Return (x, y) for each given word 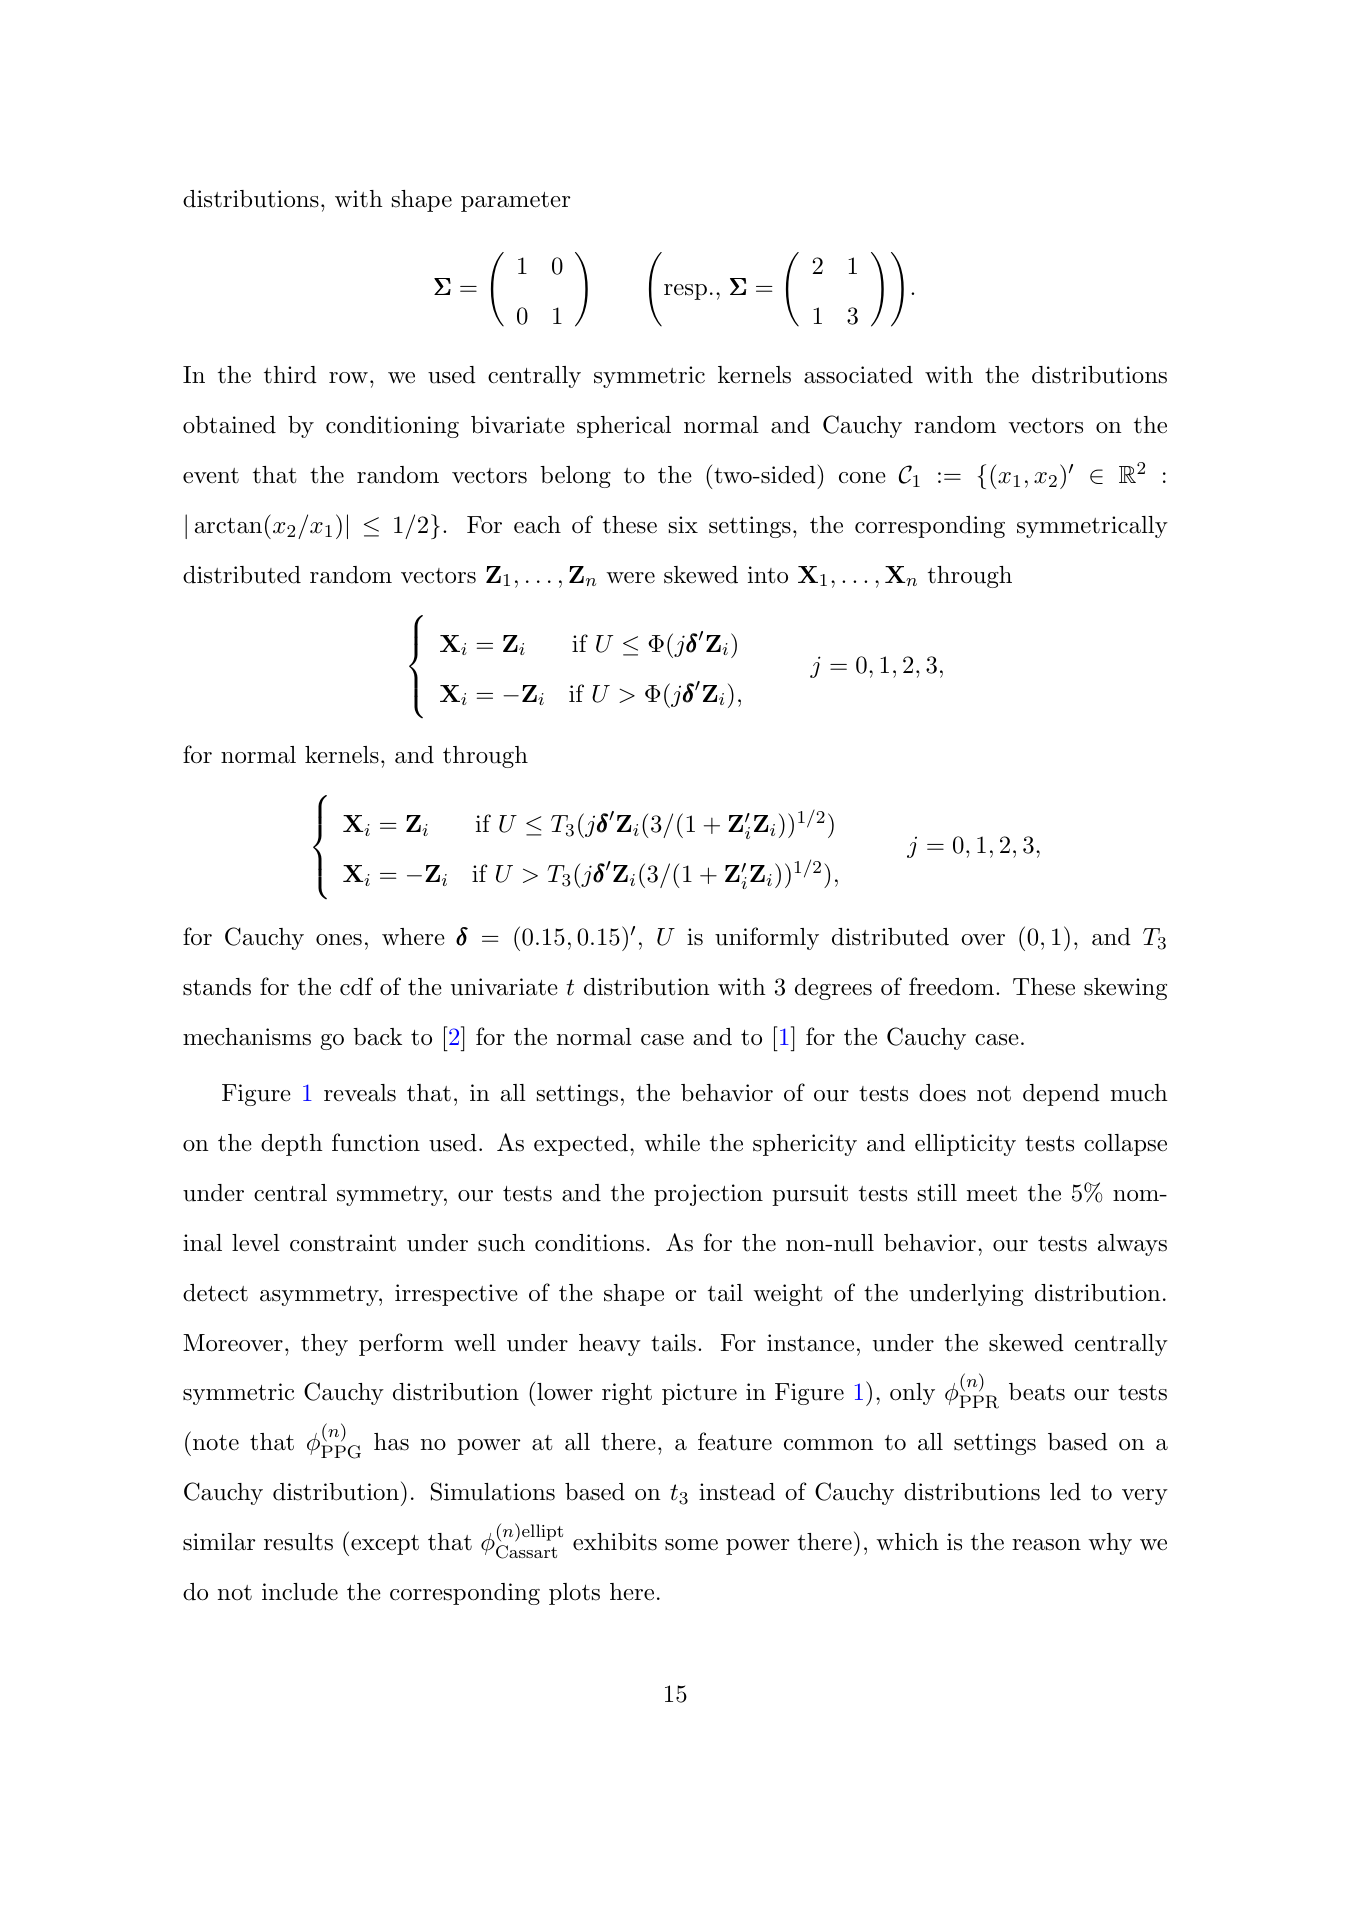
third (290, 375)
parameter (515, 202)
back (377, 1037)
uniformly (767, 938)
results (298, 1542)
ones (339, 940)
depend (1061, 1095)
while (672, 1143)
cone (862, 478)
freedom (951, 986)
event (211, 476)
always (1132, 1245)
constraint (343, 1243)
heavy (610, 1345)
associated (858, 375)
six (683, 525)
